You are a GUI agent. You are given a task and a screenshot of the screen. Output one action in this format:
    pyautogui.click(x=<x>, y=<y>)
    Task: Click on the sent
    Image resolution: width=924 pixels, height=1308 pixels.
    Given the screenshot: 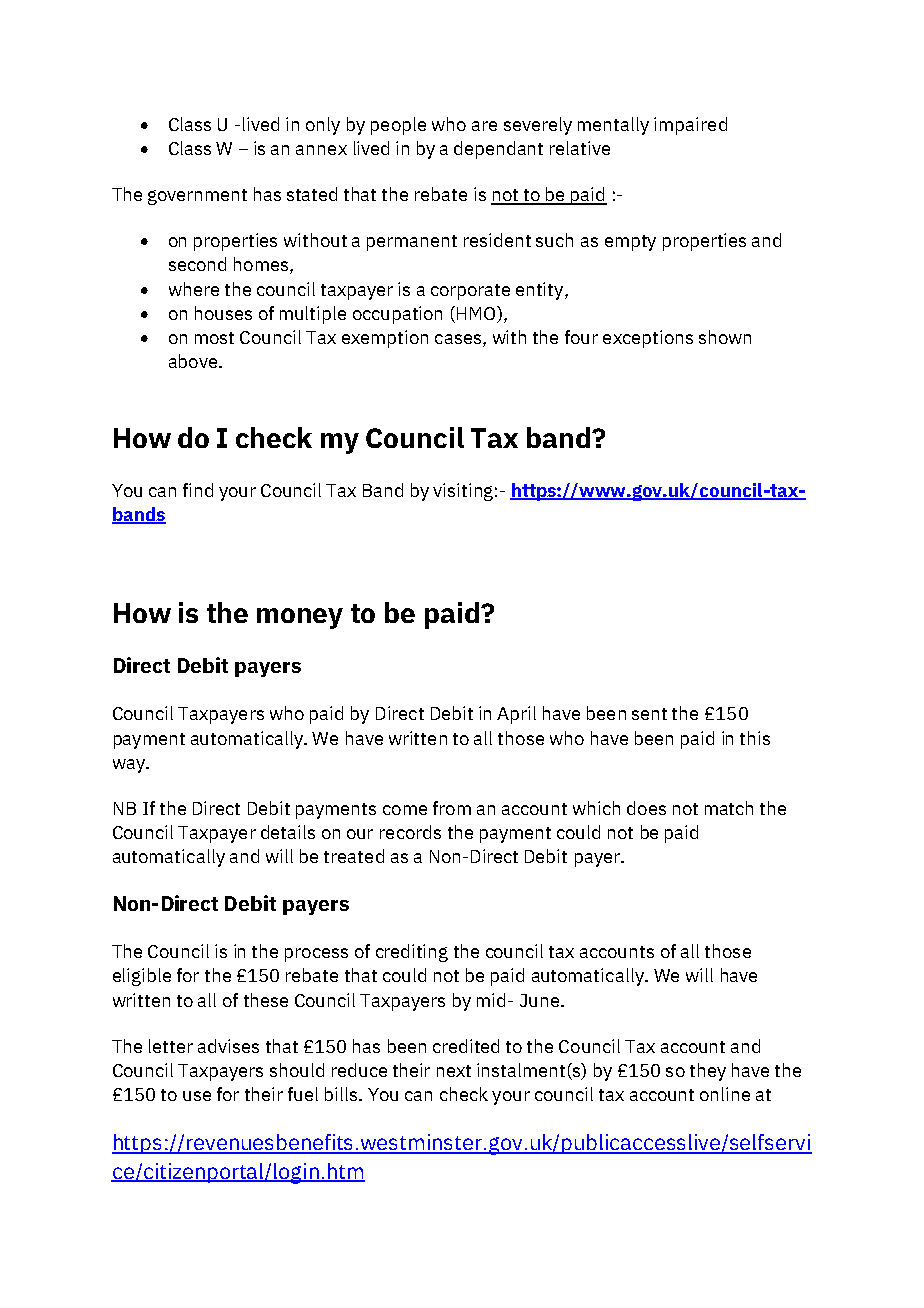 What is the action you would take?
    pyautogui.click(x=649, y=714)
